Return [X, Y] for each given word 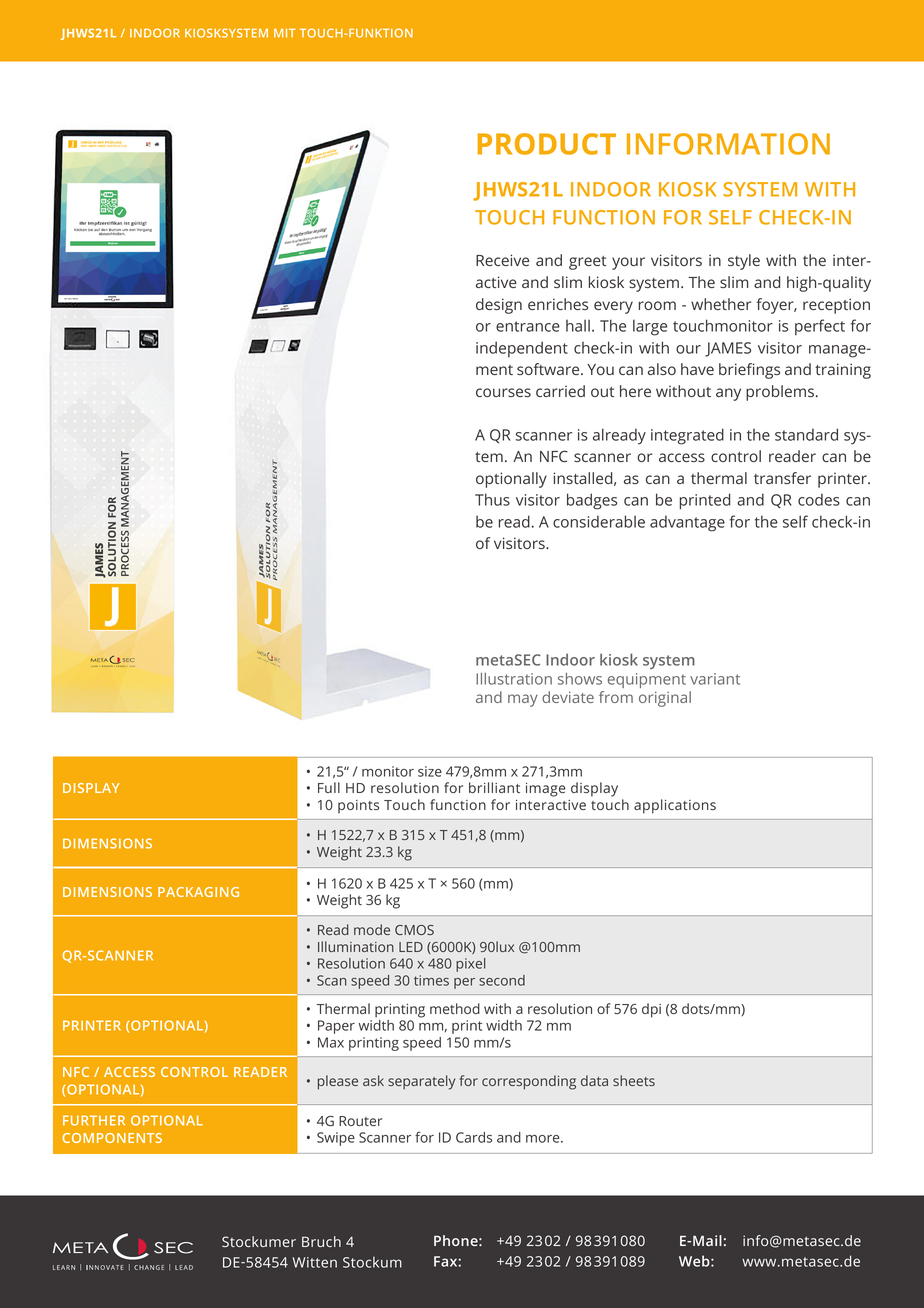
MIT [284, 33]
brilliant [494, 787]
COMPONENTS [112, 1138]
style [744, 262]
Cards [474, 1137]
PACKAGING [198, 892]
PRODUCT [547, 144]
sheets [634, 1080]
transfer [782, 478]
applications [675, 806]
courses [503, 392]
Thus [492, 499]
